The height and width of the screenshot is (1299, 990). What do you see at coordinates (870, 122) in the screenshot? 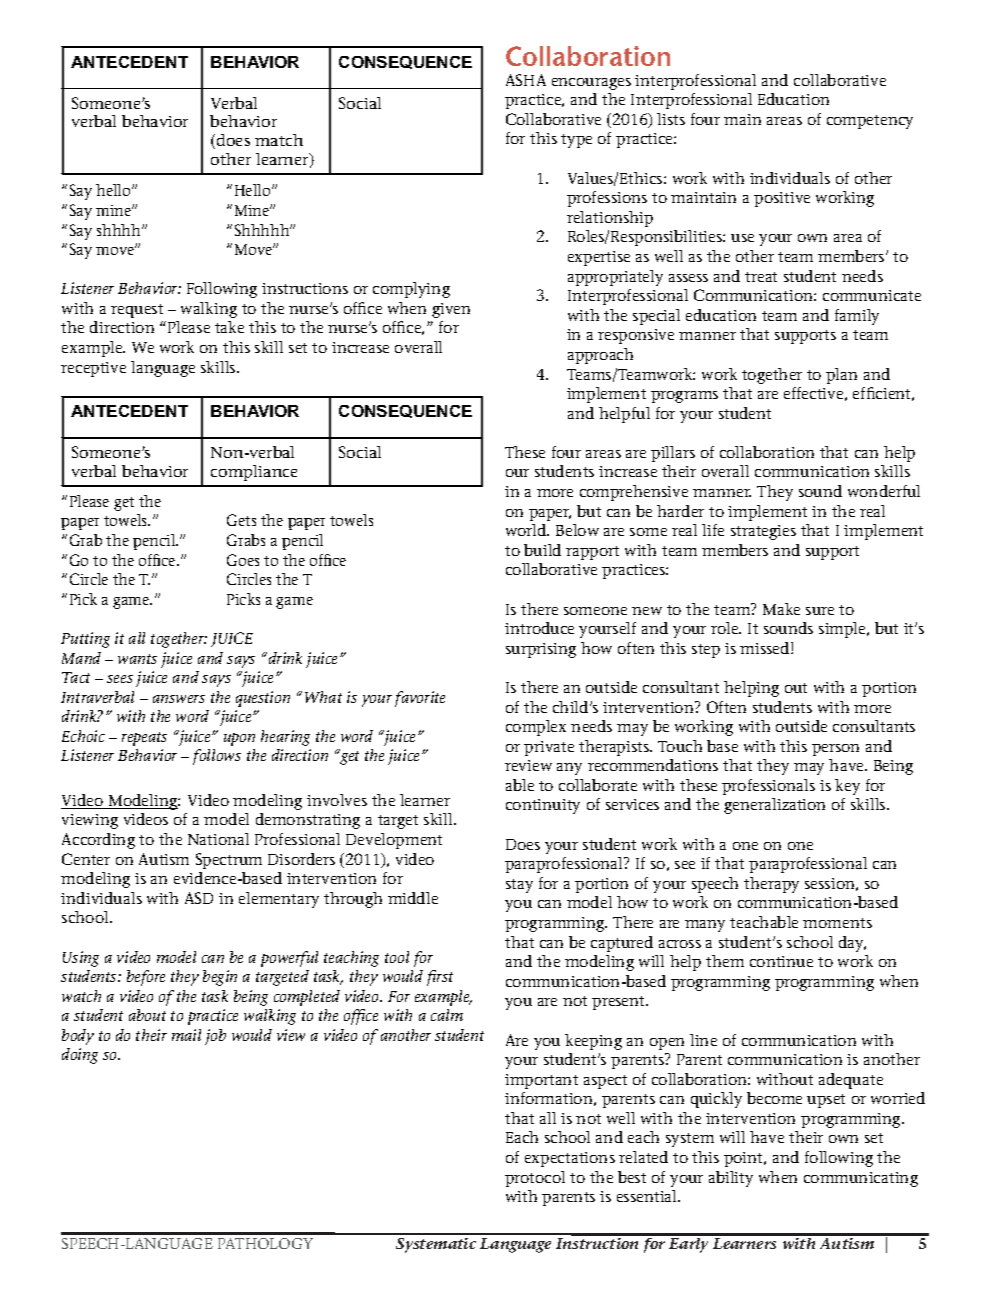
I see `competency` at bounding box center [870, 122].
